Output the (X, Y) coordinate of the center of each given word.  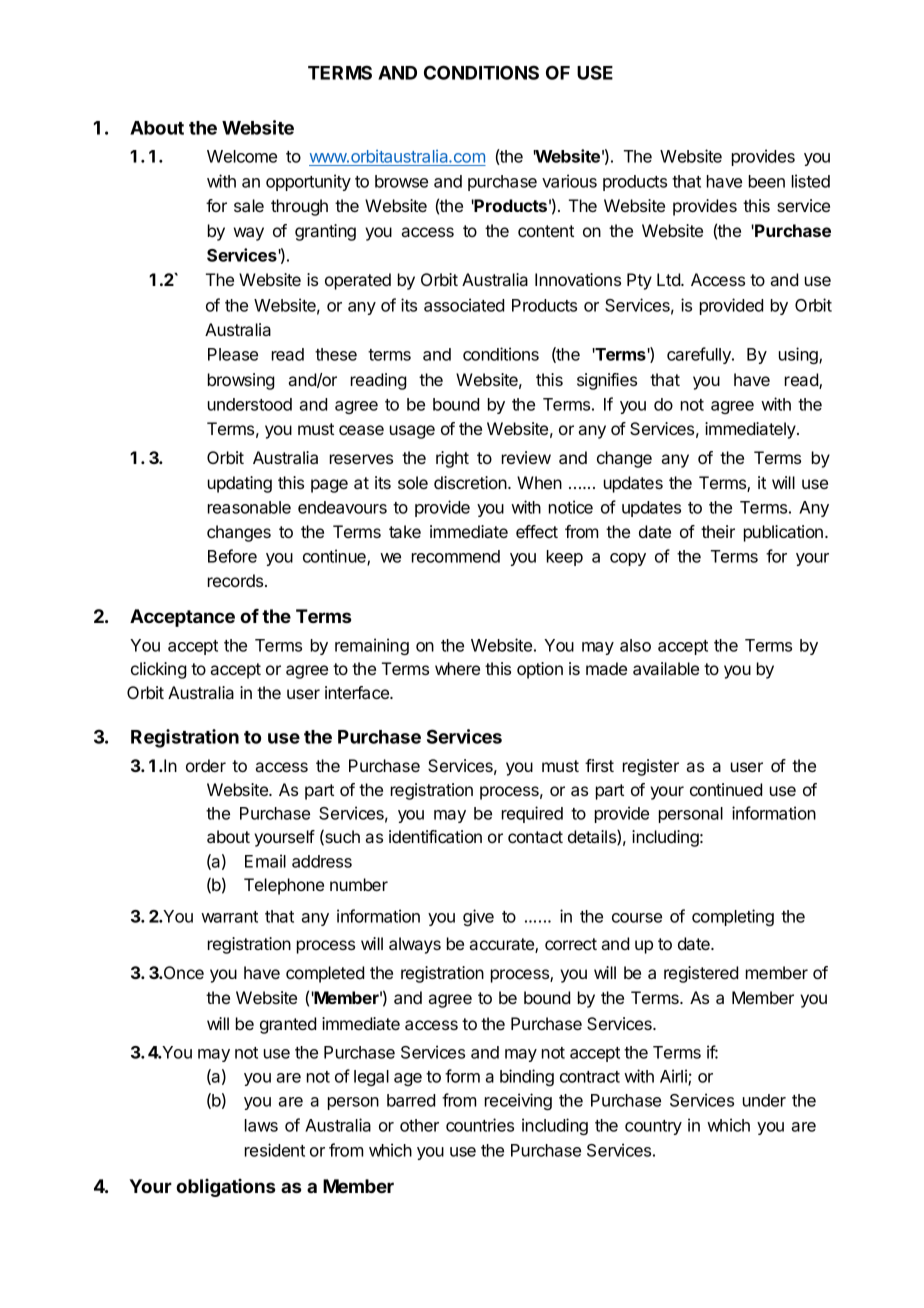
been (767, 181)
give (478, 917)
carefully (700, 355)
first (599, 765)
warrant (229, 917)
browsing (241, 381)
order (206, 765)
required (532, 814)
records (237, 580)
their (718, 531)
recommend (456, 556)
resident (275, 1150)
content (546, 231)
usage (412, 432)
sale (249, 205)
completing (733, 917)
